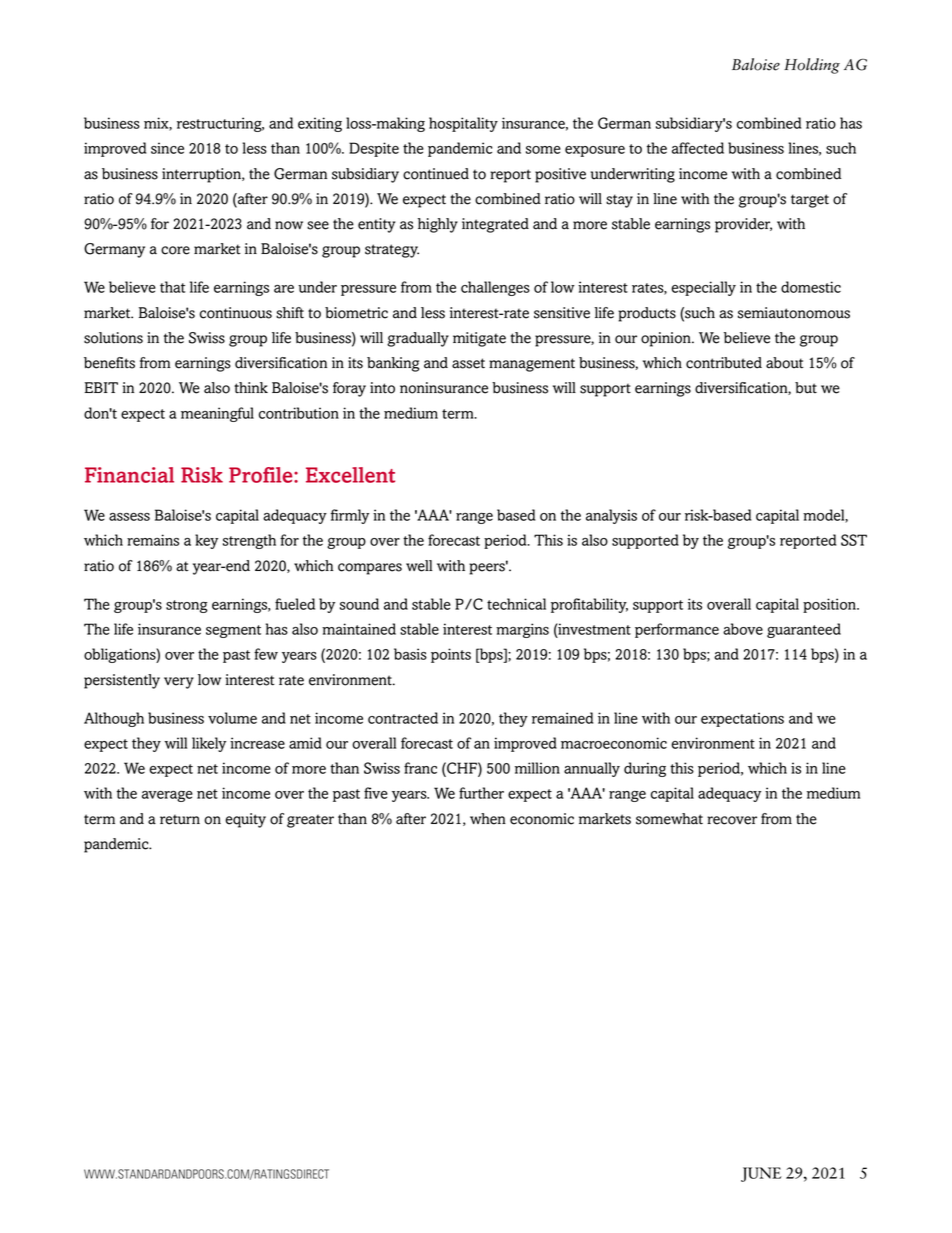 Image resolution: width=952 pixels, height=1233 pixels. I want to click on strong, so click(187, 606).
